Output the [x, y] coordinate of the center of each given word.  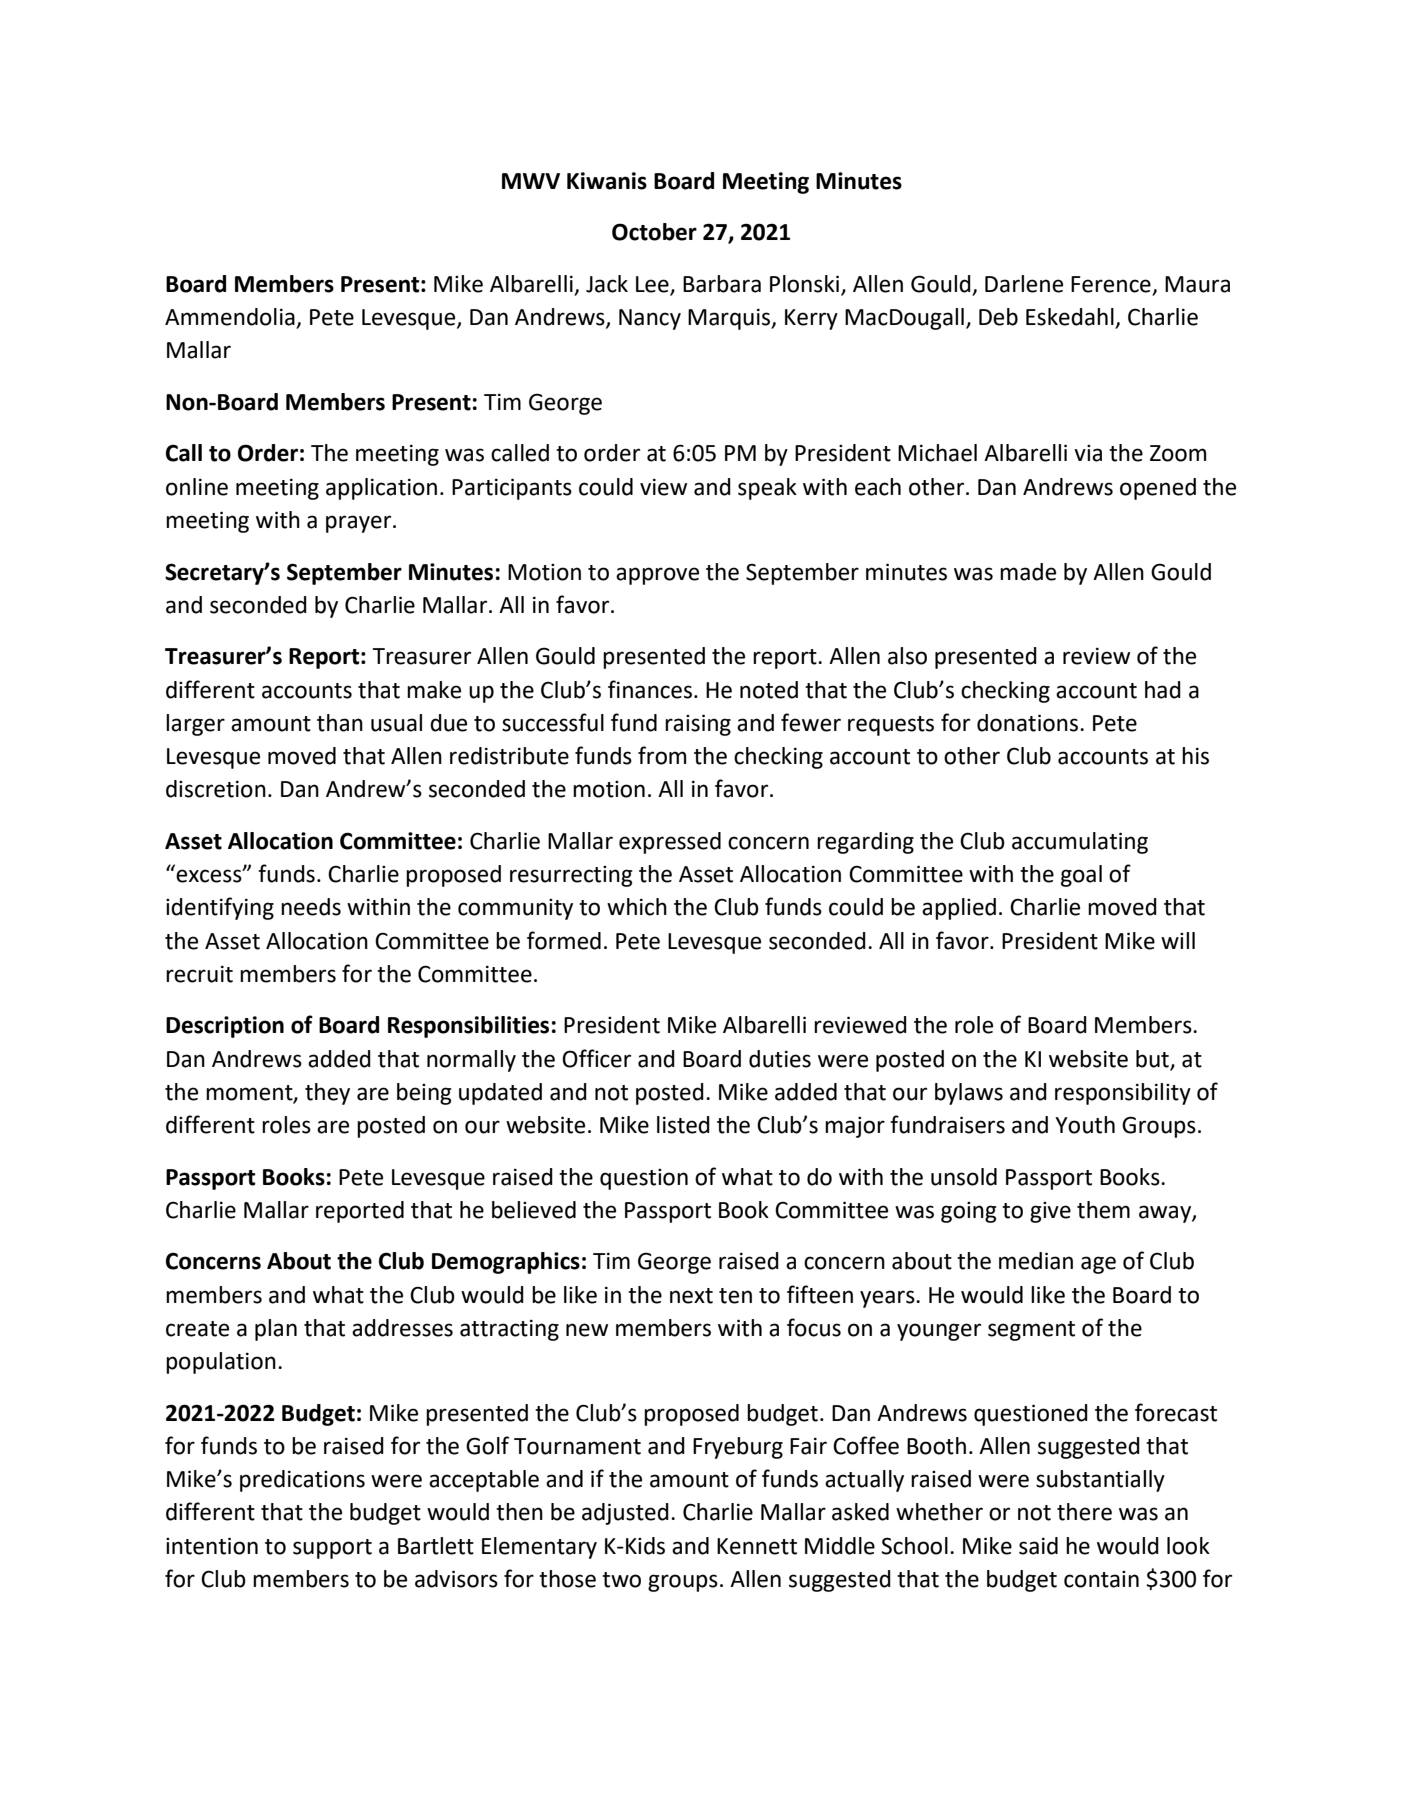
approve [657, 576]
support [332, 1549]
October [654, 232]
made [1028, 572]
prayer [360, 524]
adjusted [625, 1514]
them [1103, 1210]
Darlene [1024, 284]
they [327, 1094]
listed [683, 1125]
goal [1081, 876]
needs [311, 907]
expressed [670, 843]
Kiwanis [607, 181]
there [1084, 1512]
